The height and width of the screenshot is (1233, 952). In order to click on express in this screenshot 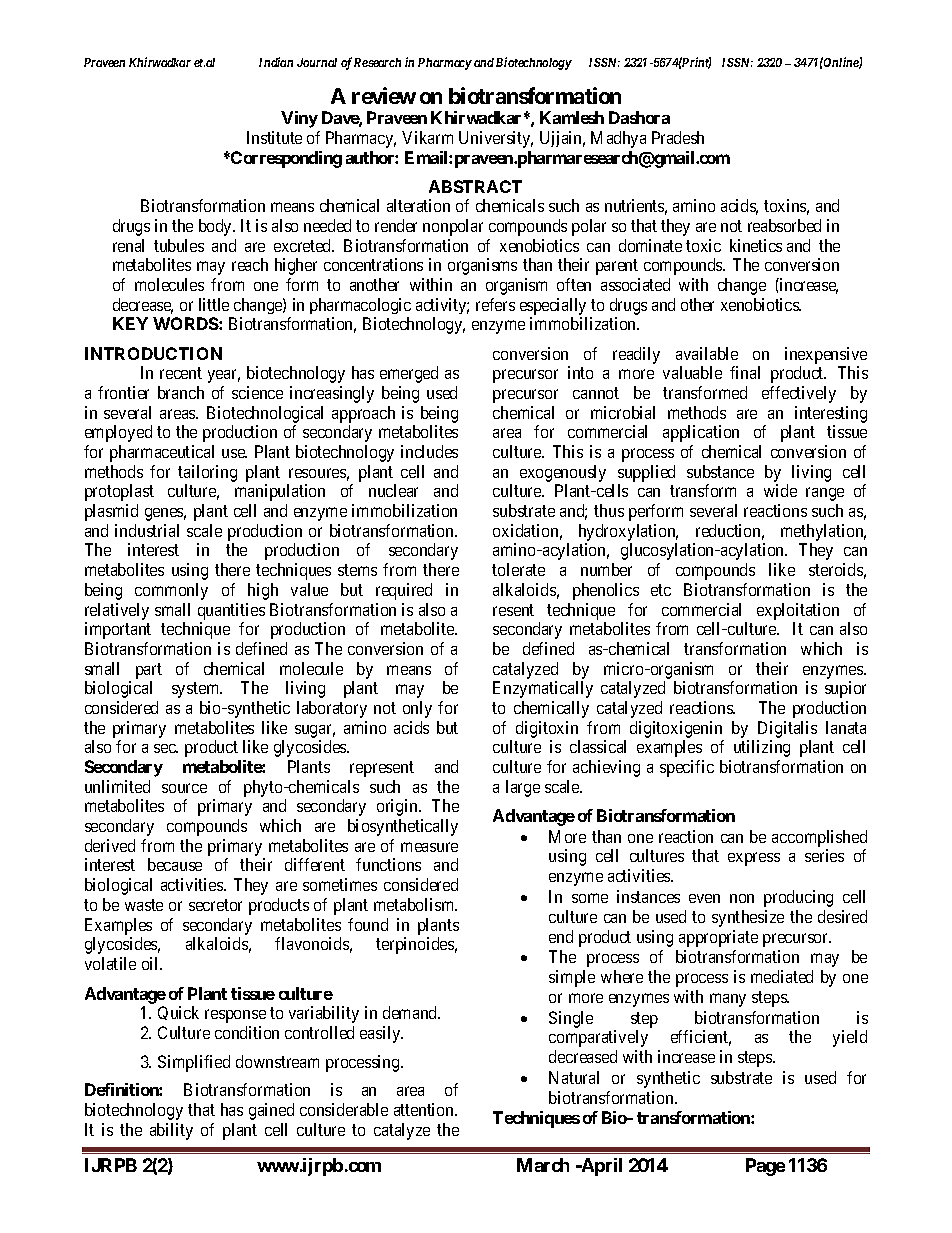, I will do `click(754, 859)`.
